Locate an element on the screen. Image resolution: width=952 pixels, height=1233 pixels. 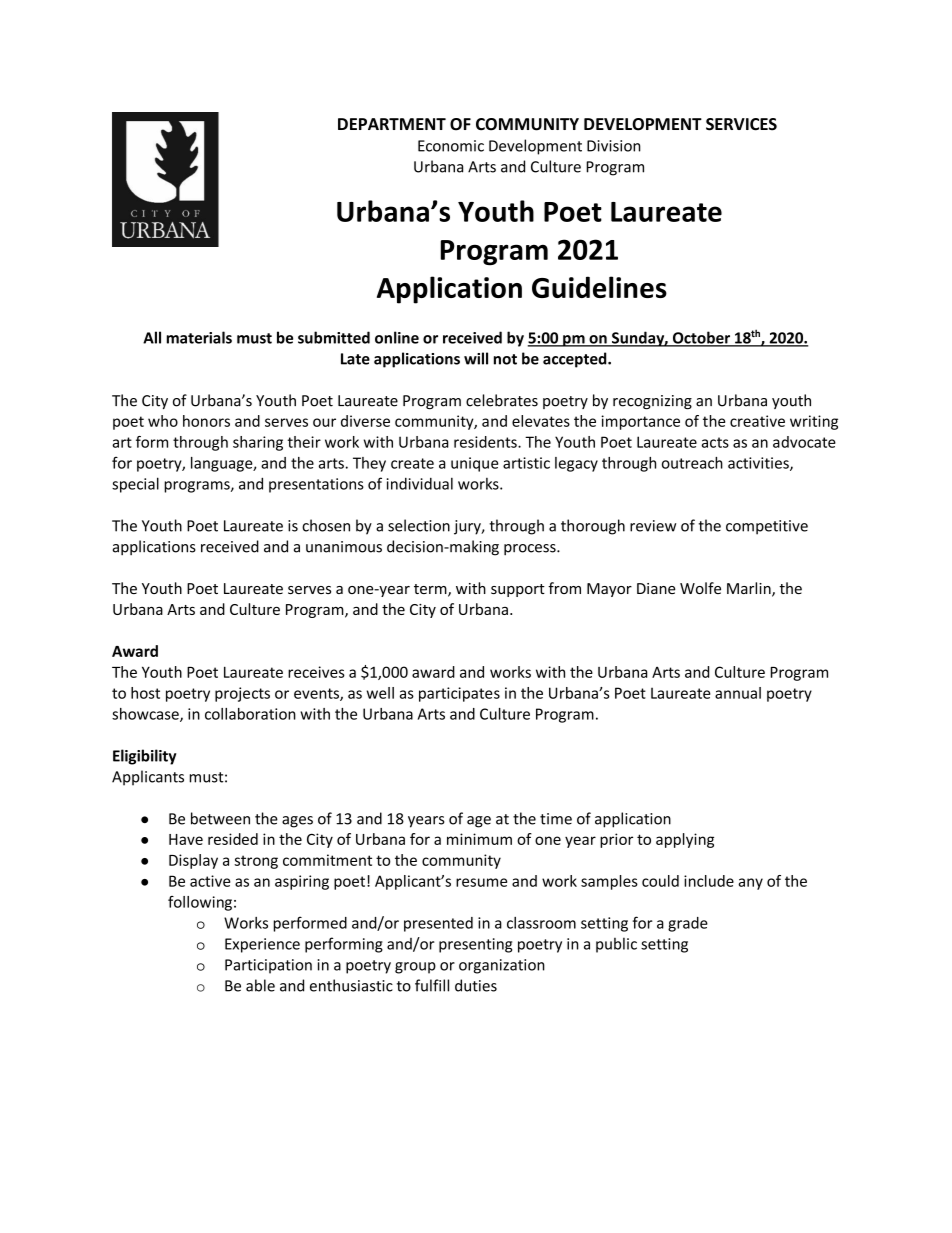
Experience is located at coordinates (262, 945).
